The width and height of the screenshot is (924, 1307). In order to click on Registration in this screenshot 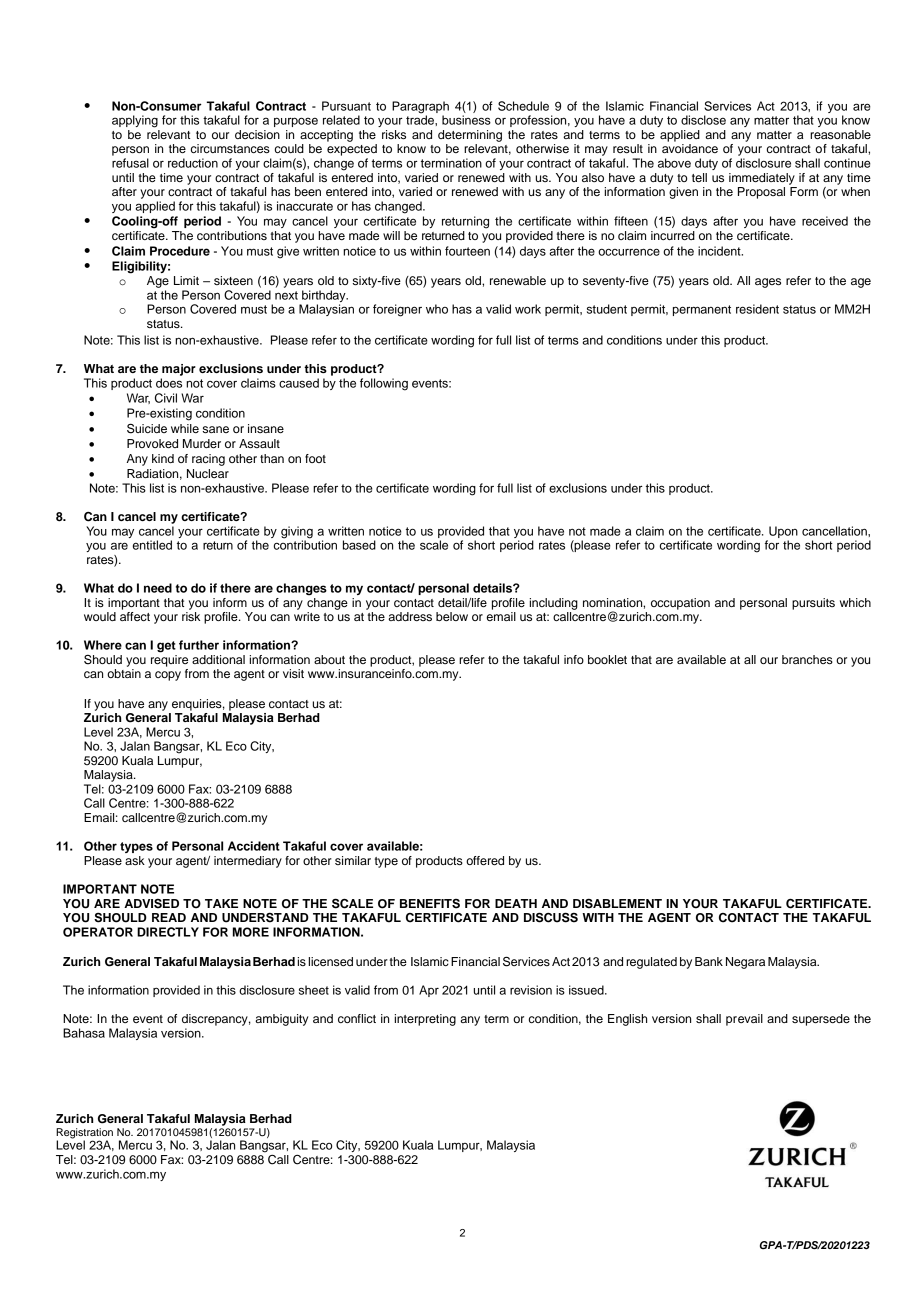, I will do `click(84, 1134)`.
